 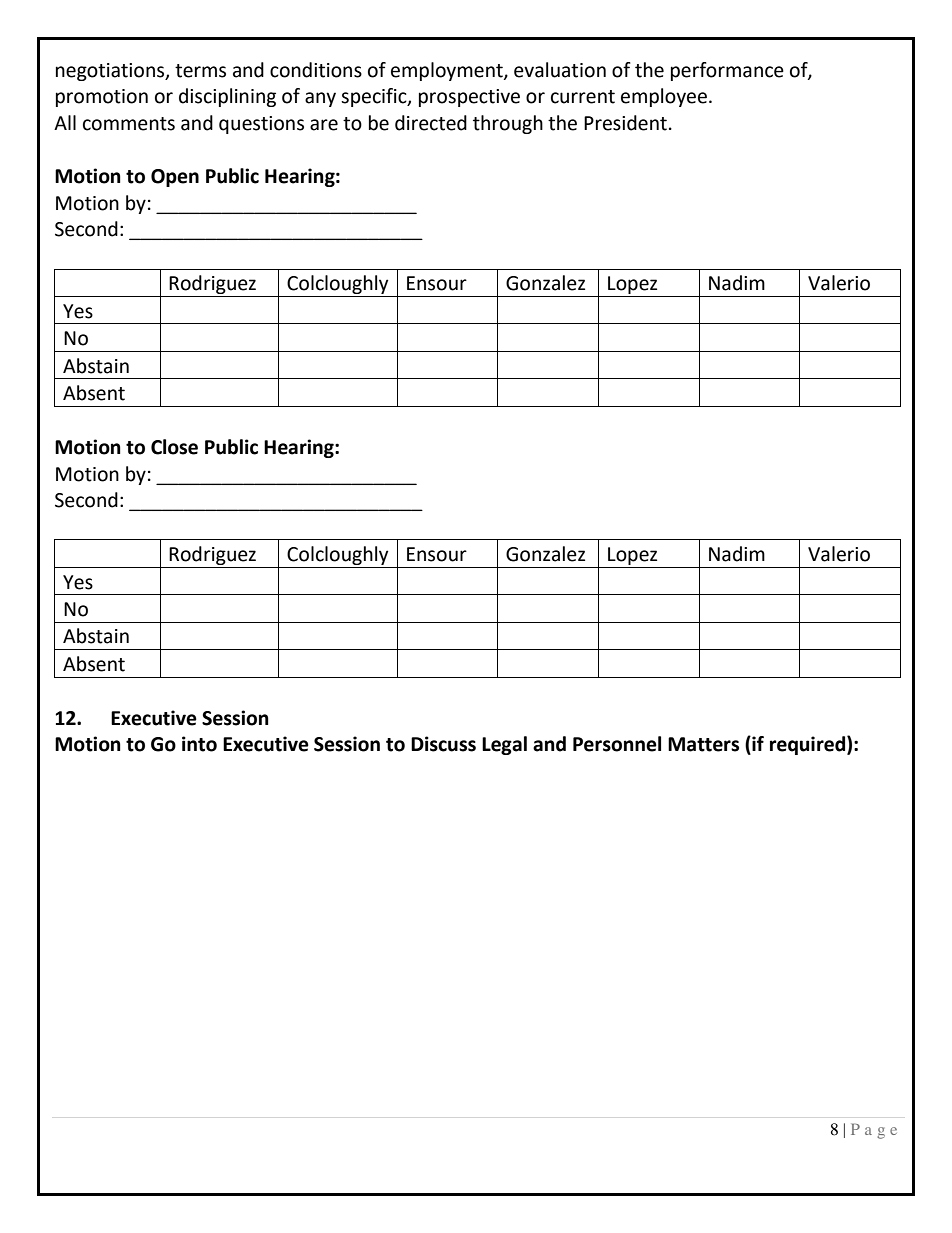 What do you see at coordinates (664, 97) in the screenshot?
I see `employee` at bounding box center [664, 97].
